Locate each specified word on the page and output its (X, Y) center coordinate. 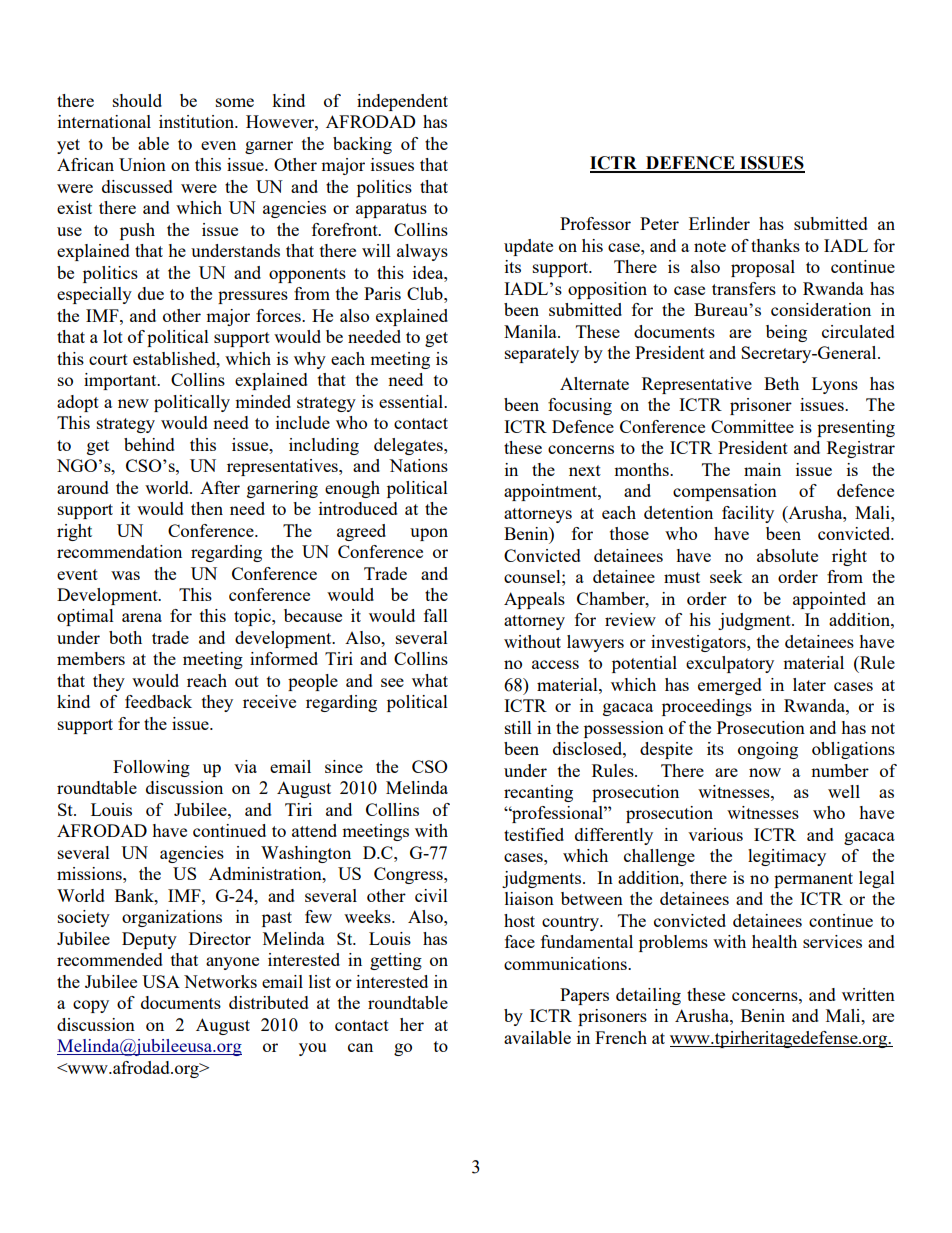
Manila (531, 331)
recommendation (119, 551)
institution (198, 121)
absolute (787, 555)
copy (91, 1006)
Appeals (534, 600)
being (786, 333)
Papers (584, 996)
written (868, 994)
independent (402, 102)
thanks (775, 245)
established (175, 358)
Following (151, 768)
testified (534, 834)
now (765, 772)
